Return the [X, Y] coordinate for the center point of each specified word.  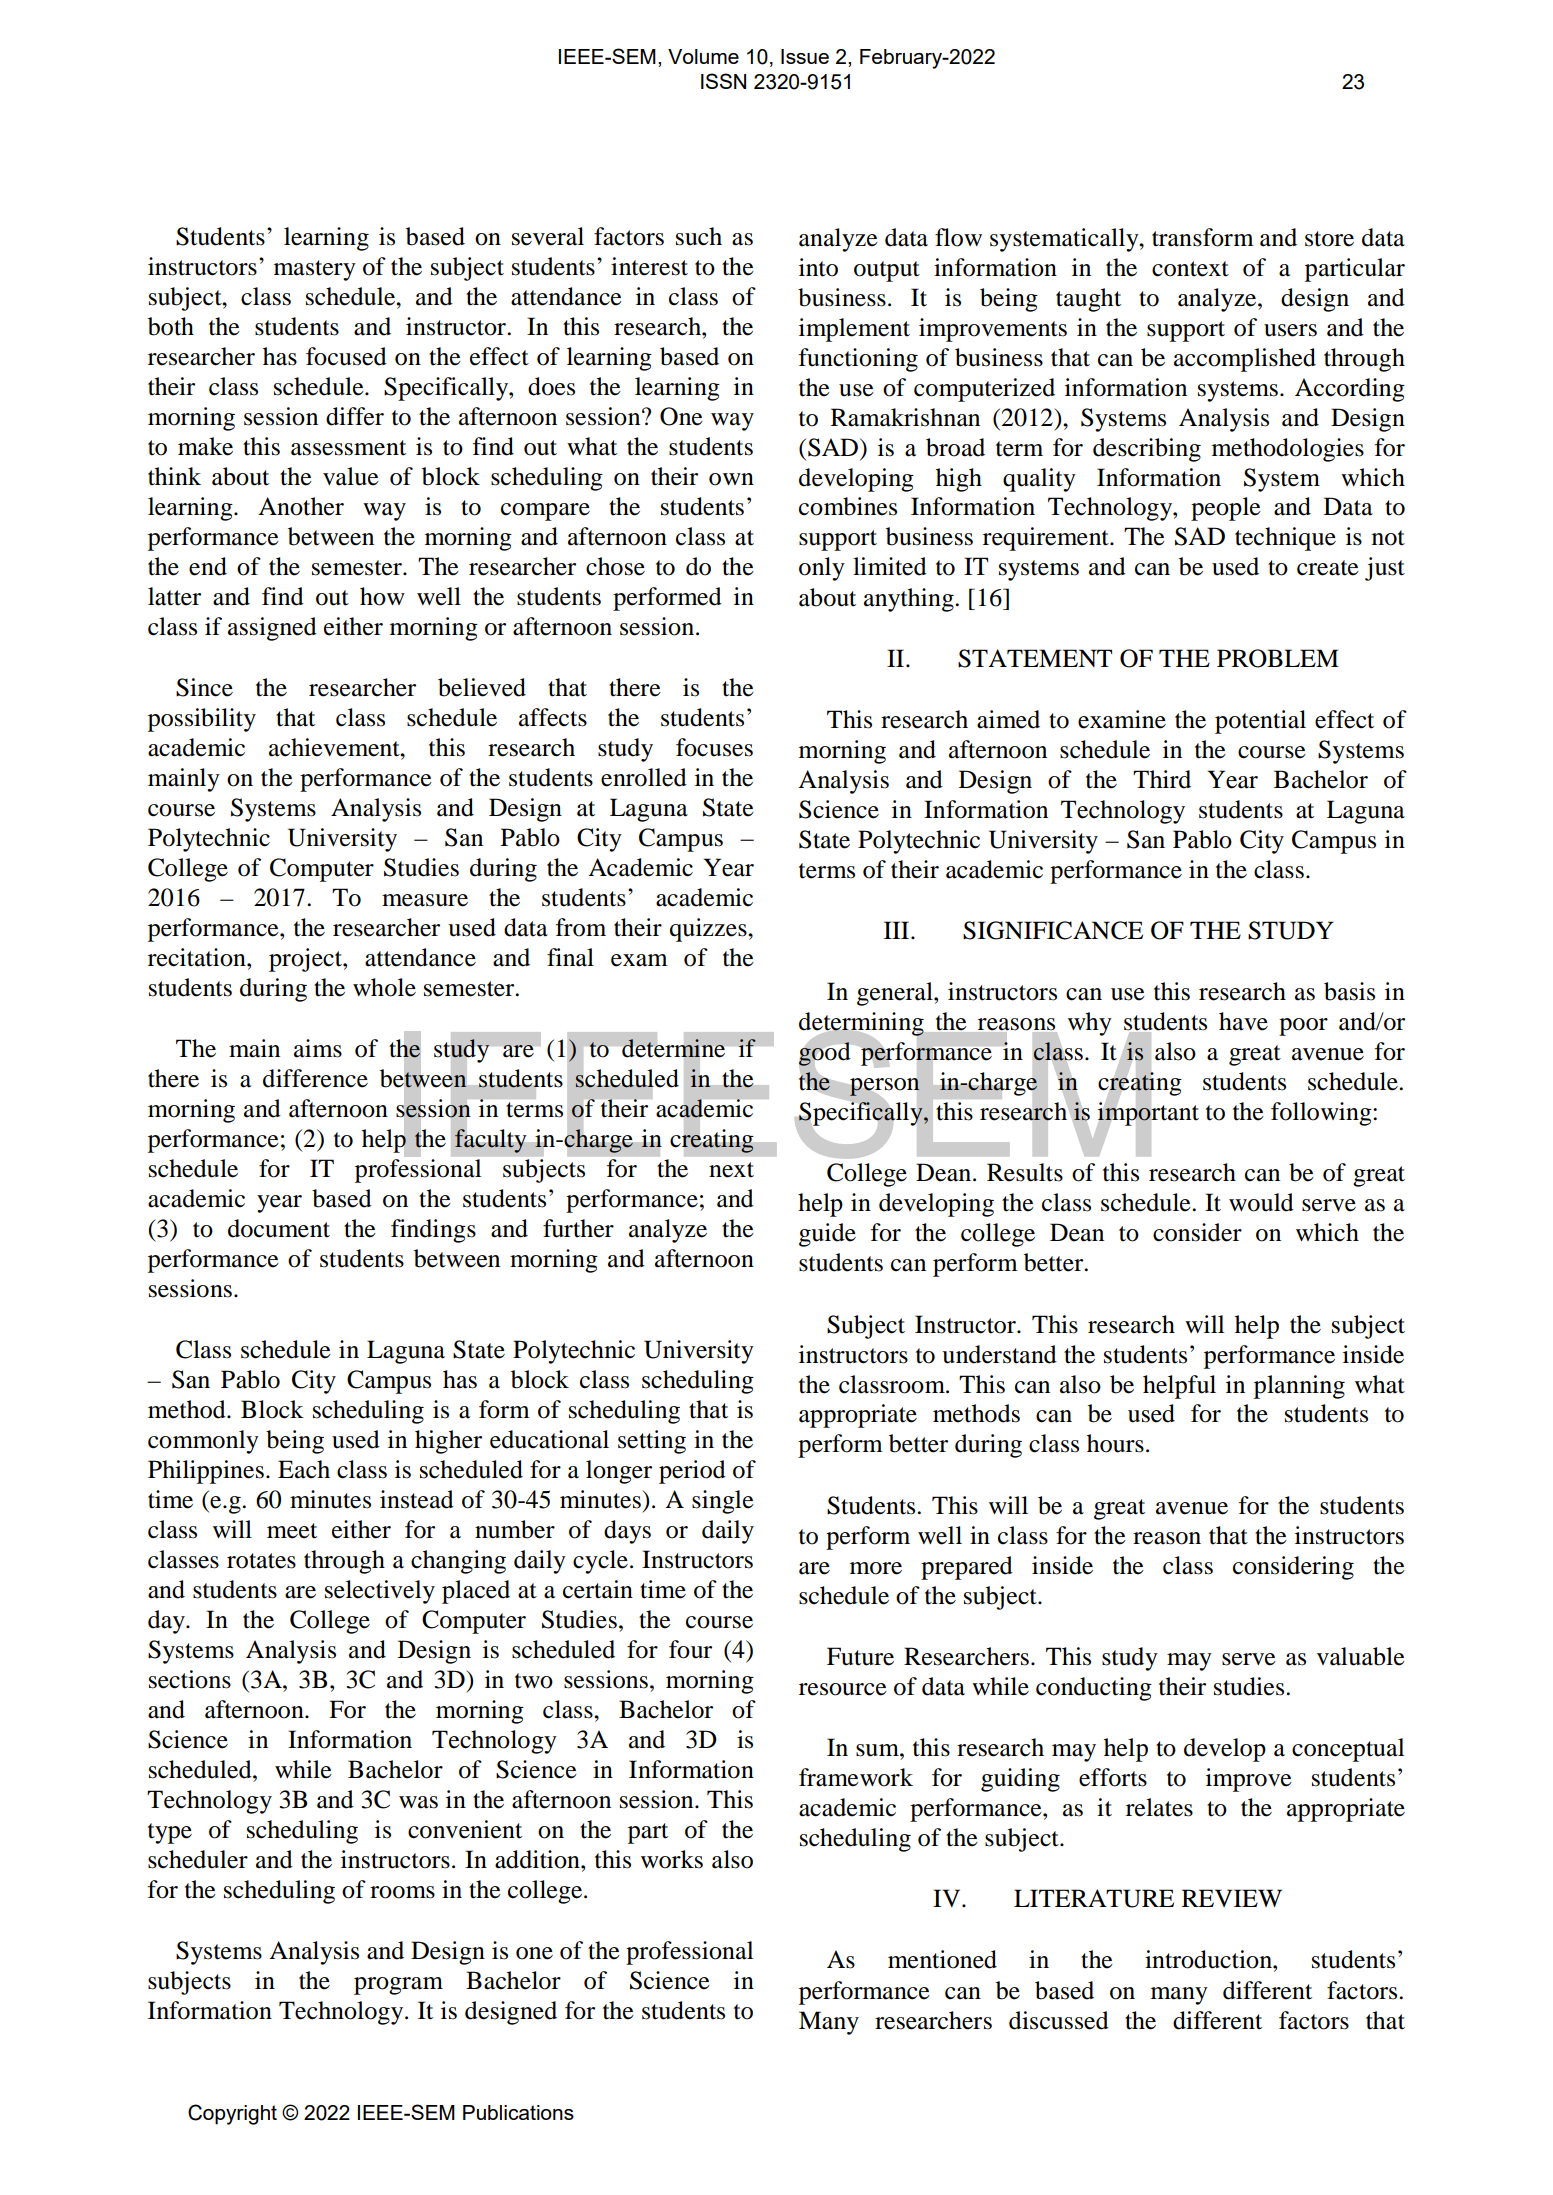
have [1243, 1021]
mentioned [942, 1959]
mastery [315, 270]
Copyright [232, 2114]
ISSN [723, 81]
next [731, 1170]
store [1329, 239]
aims [318, 1048]
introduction [1209, 1959]
